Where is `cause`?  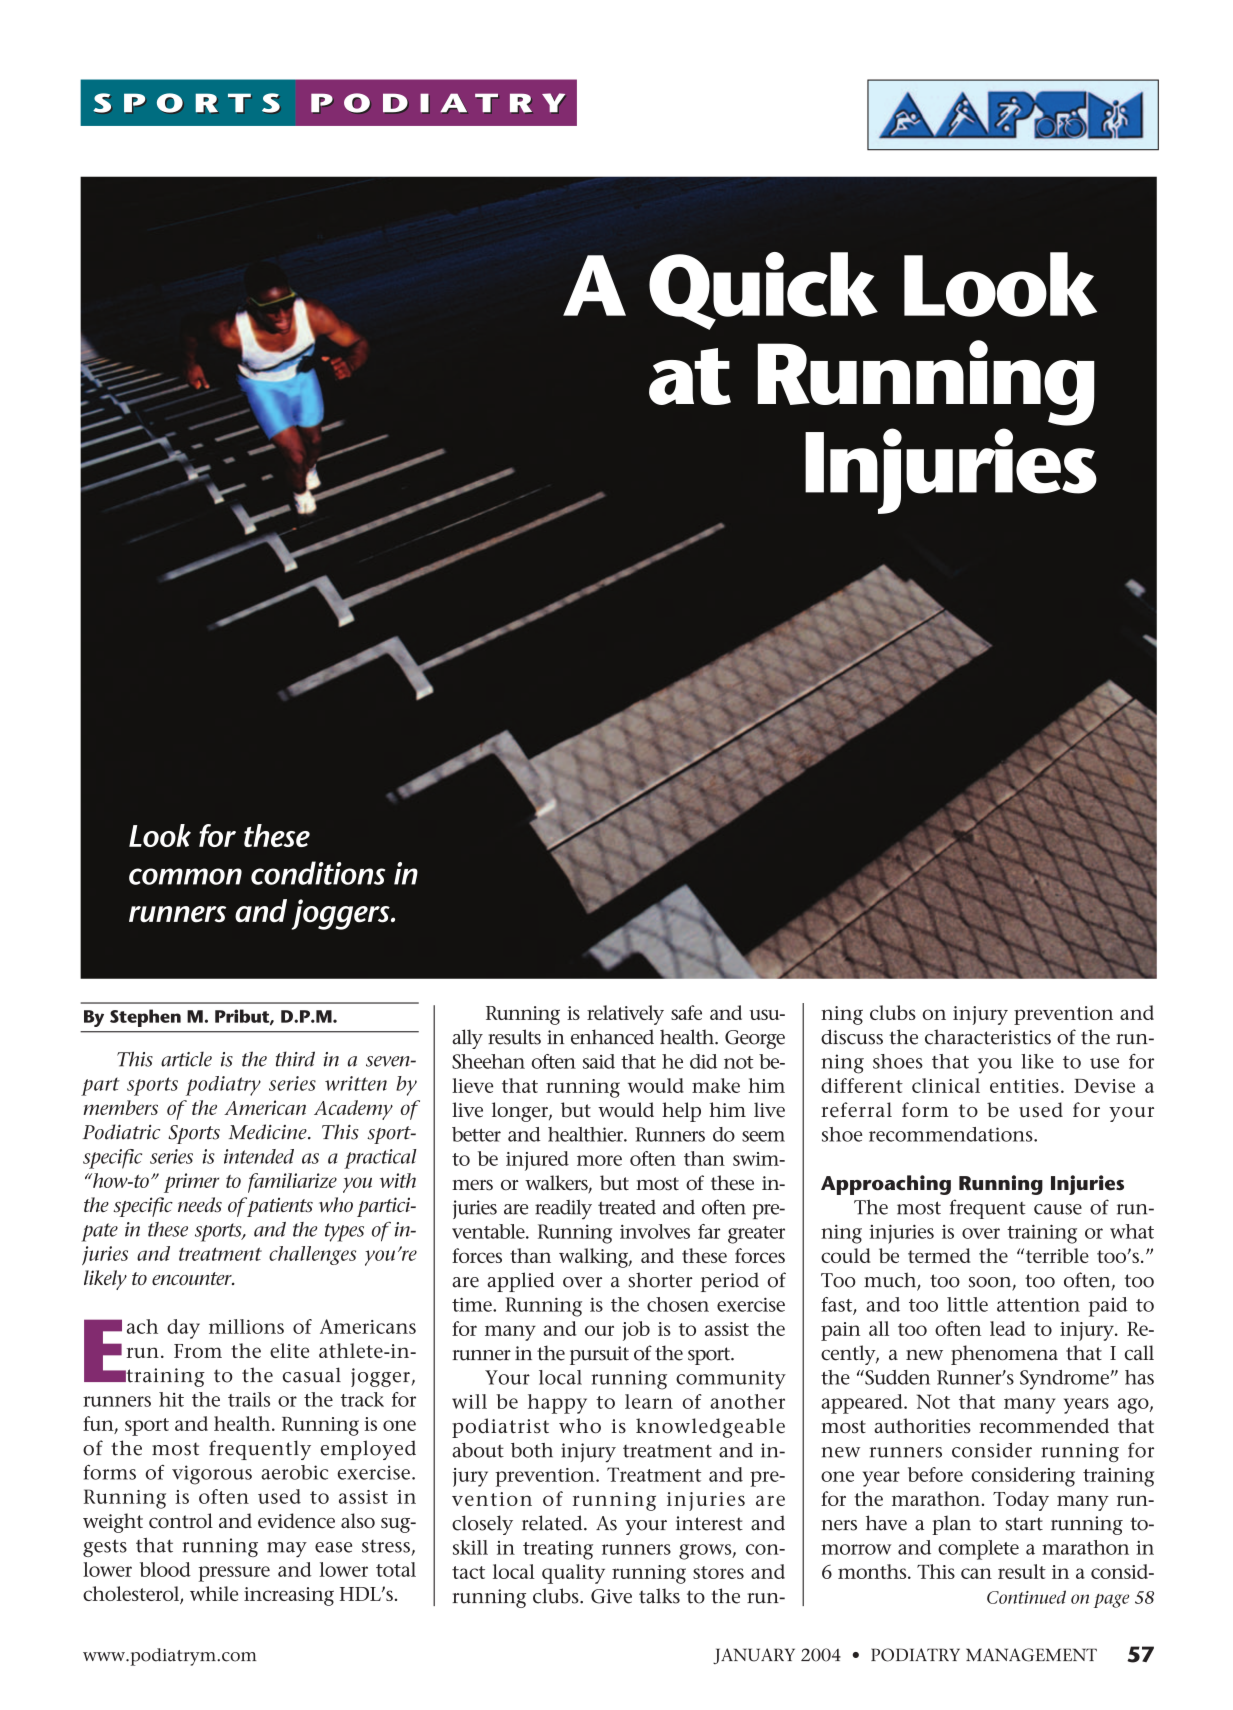
cause is located at coordinates (1058, 1209).
